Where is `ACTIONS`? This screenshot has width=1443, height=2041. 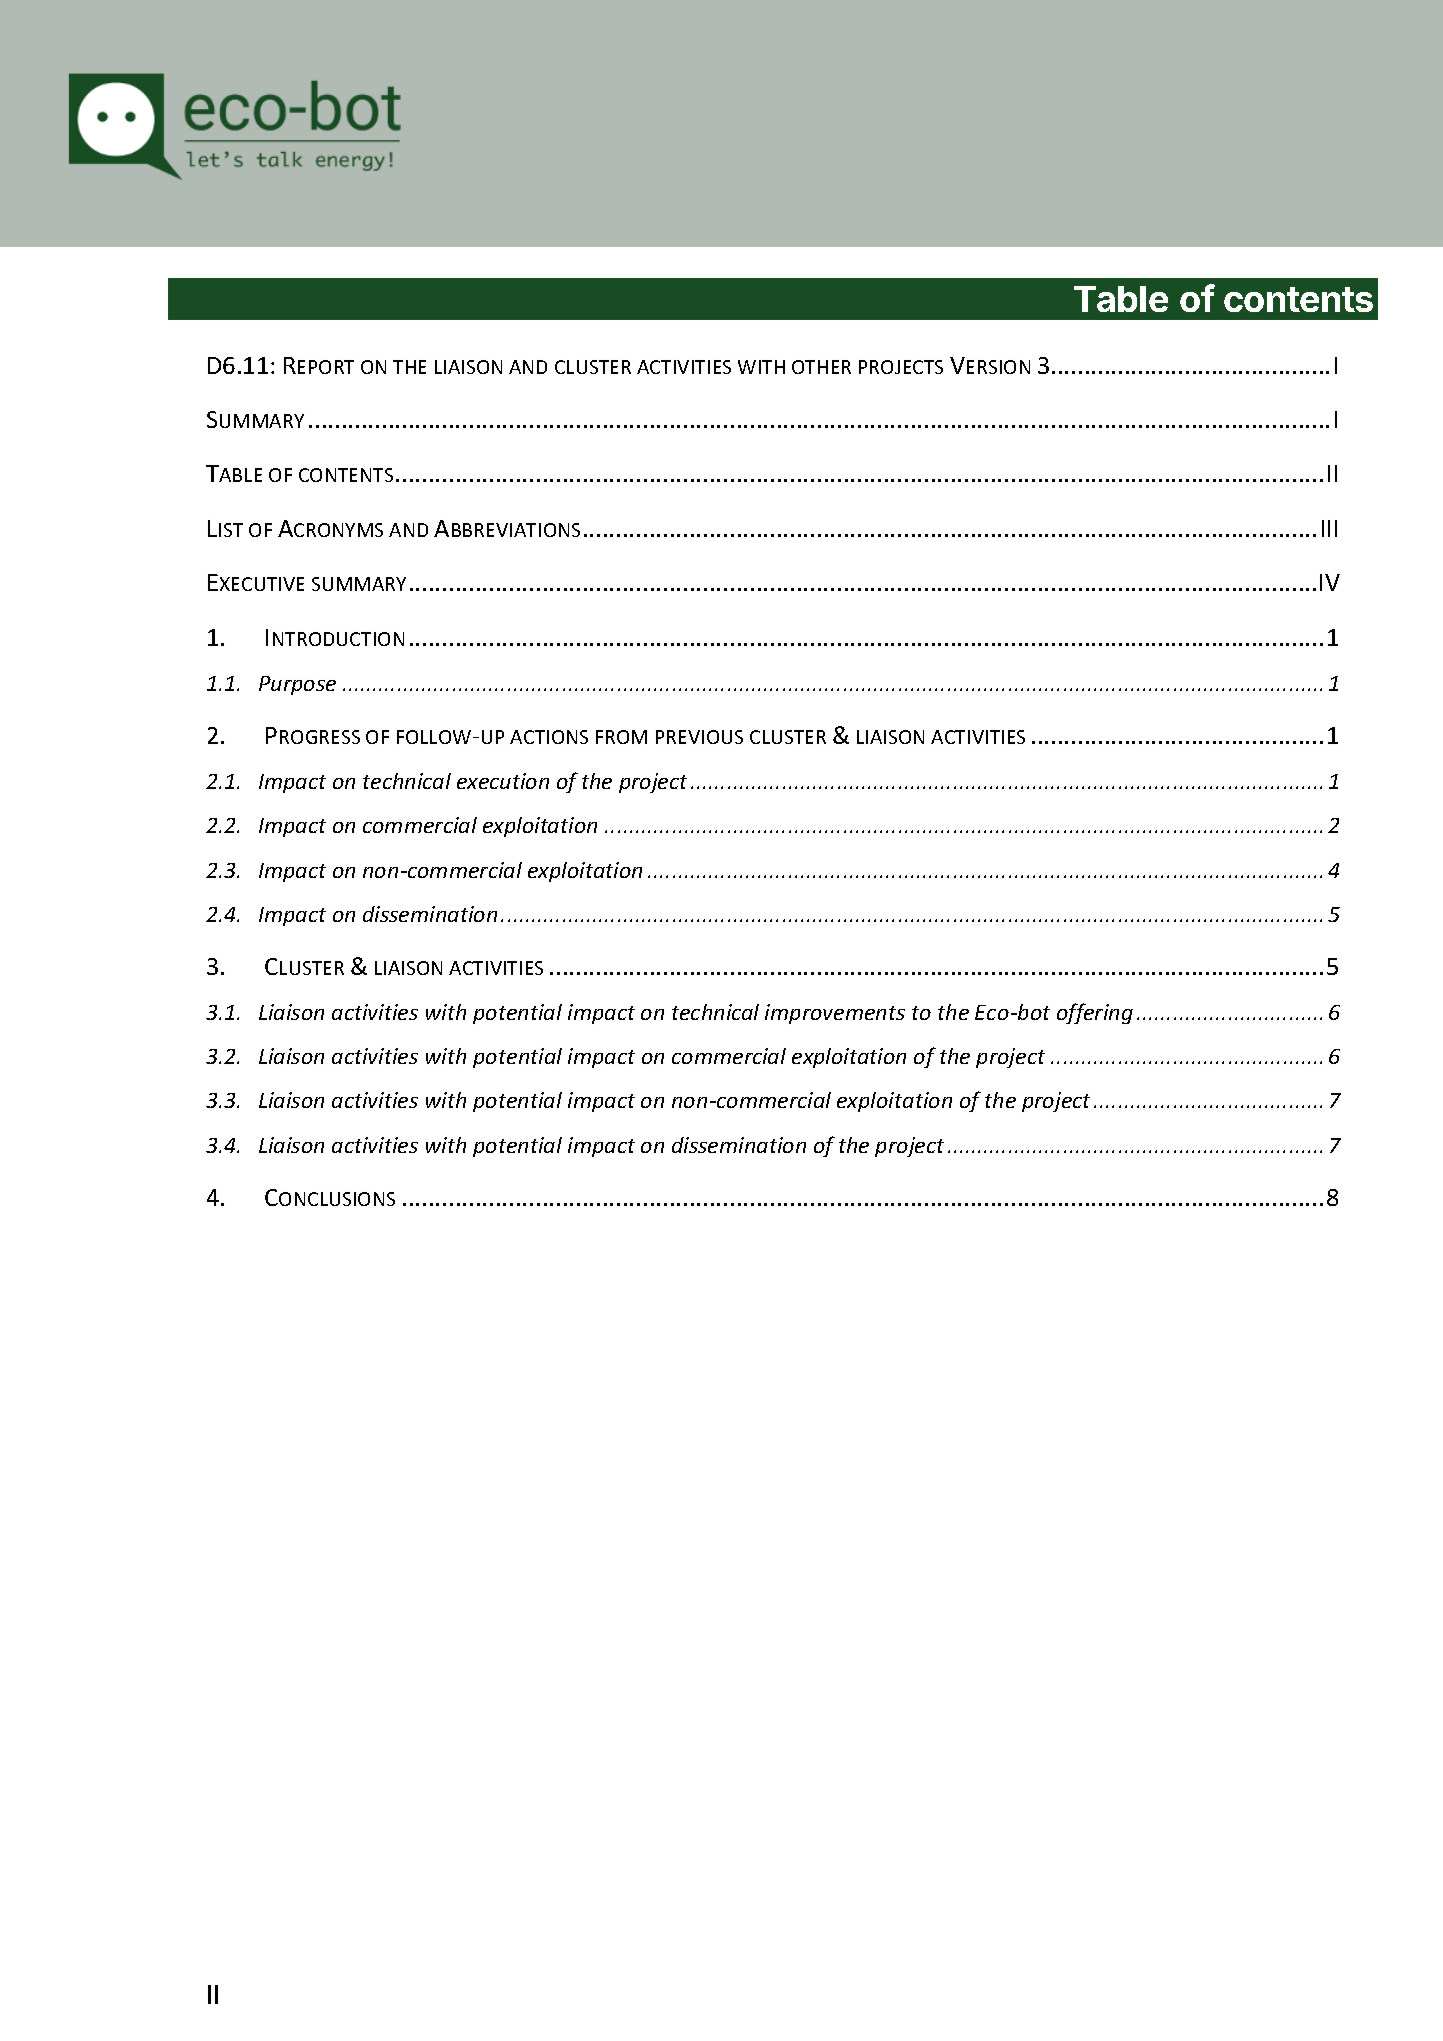 ACTIONS is located at coordinates (549, 737).
